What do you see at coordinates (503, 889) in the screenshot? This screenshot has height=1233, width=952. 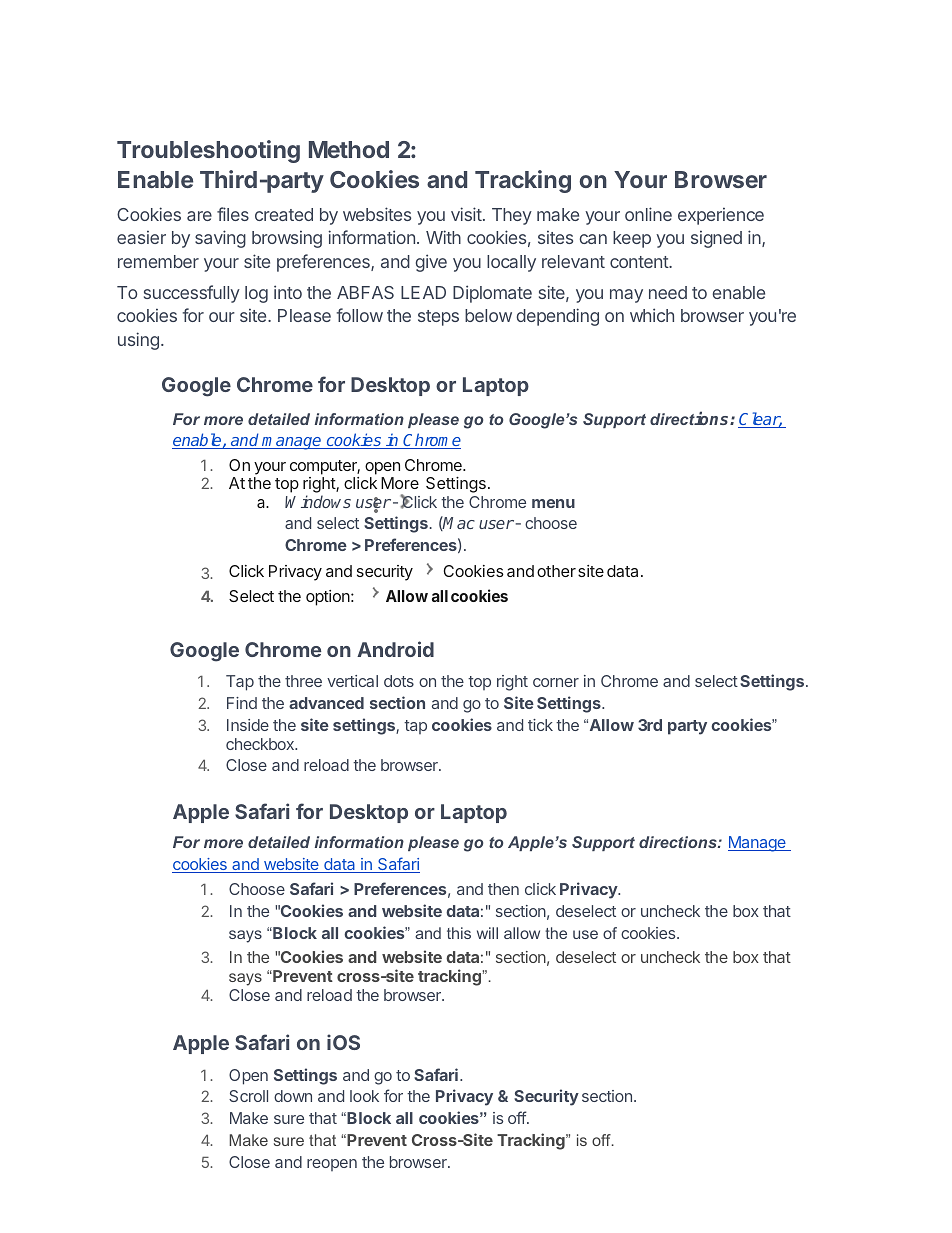 I see `then` at bounding box center [503, 889].
